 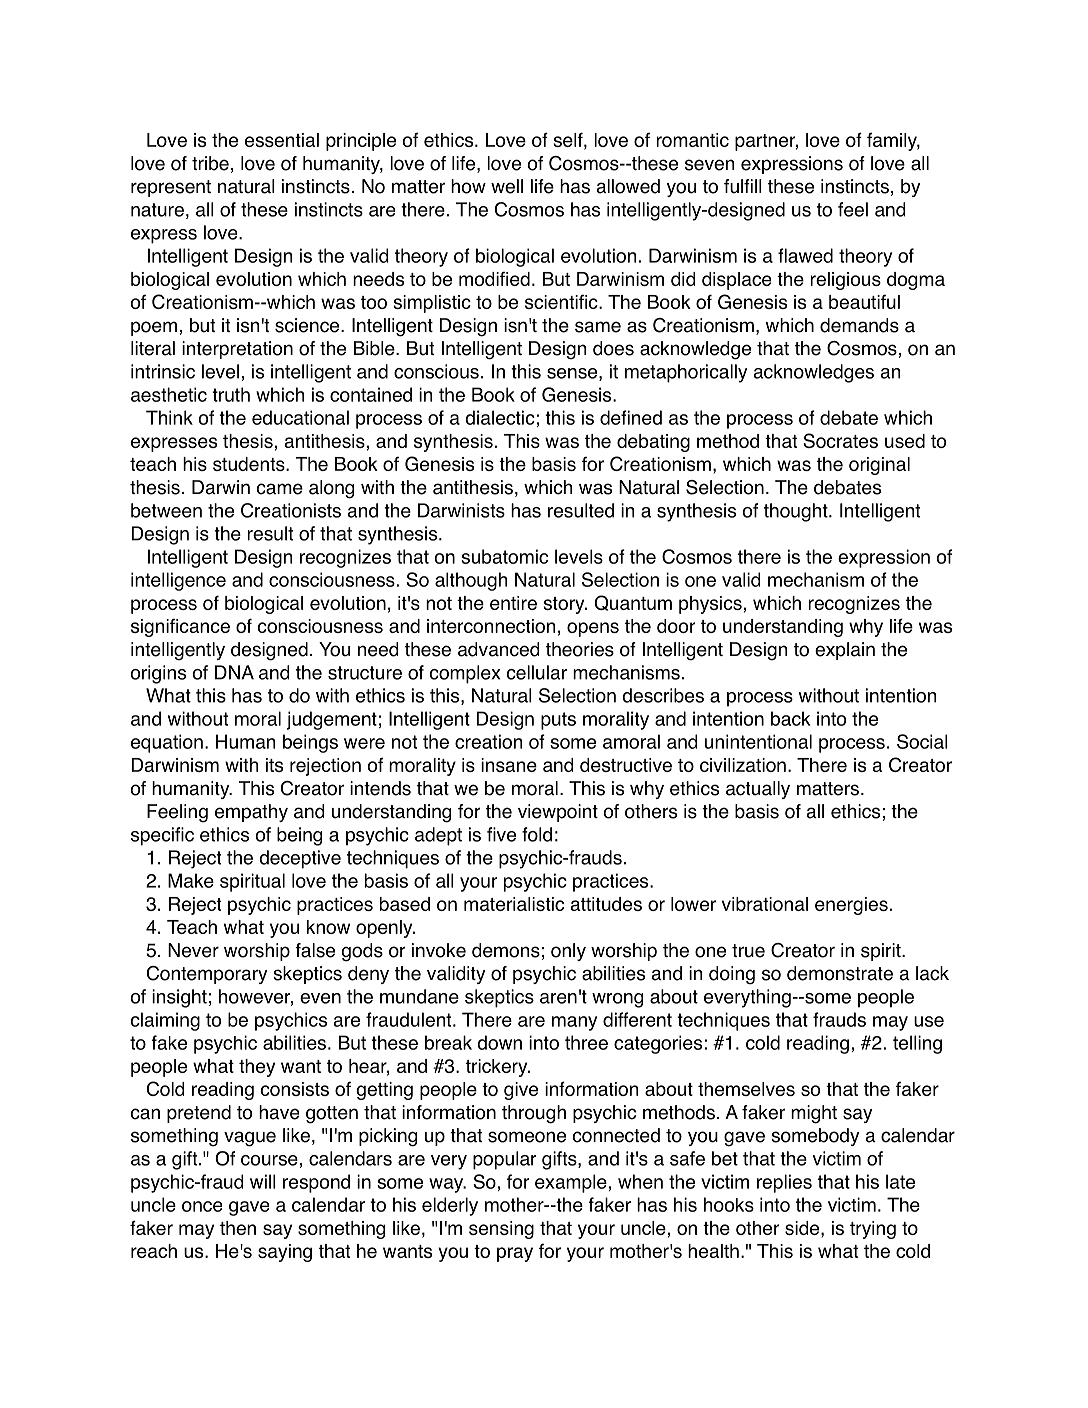 What do you see at coordinates (507, 186) in the screenshot?
I see `well` at bounding box center [507, 186].
